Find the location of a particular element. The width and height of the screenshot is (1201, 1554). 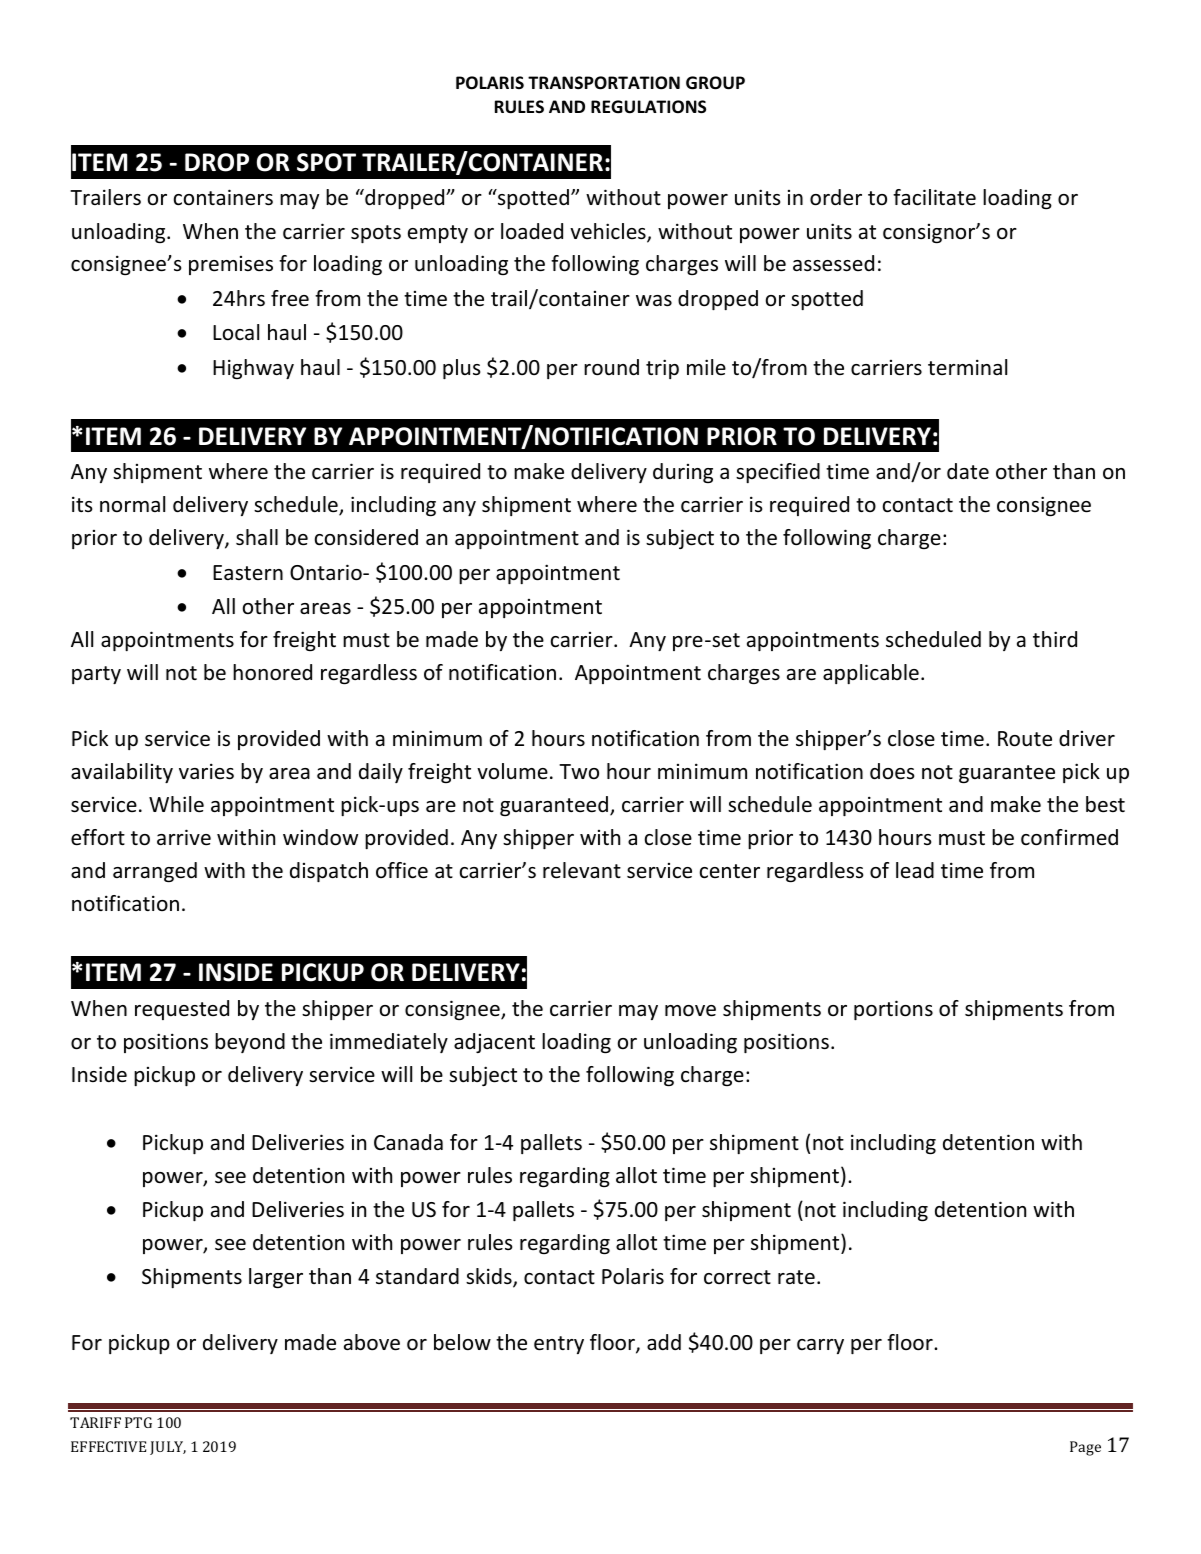

varies is located at coordinates (206, 771).
